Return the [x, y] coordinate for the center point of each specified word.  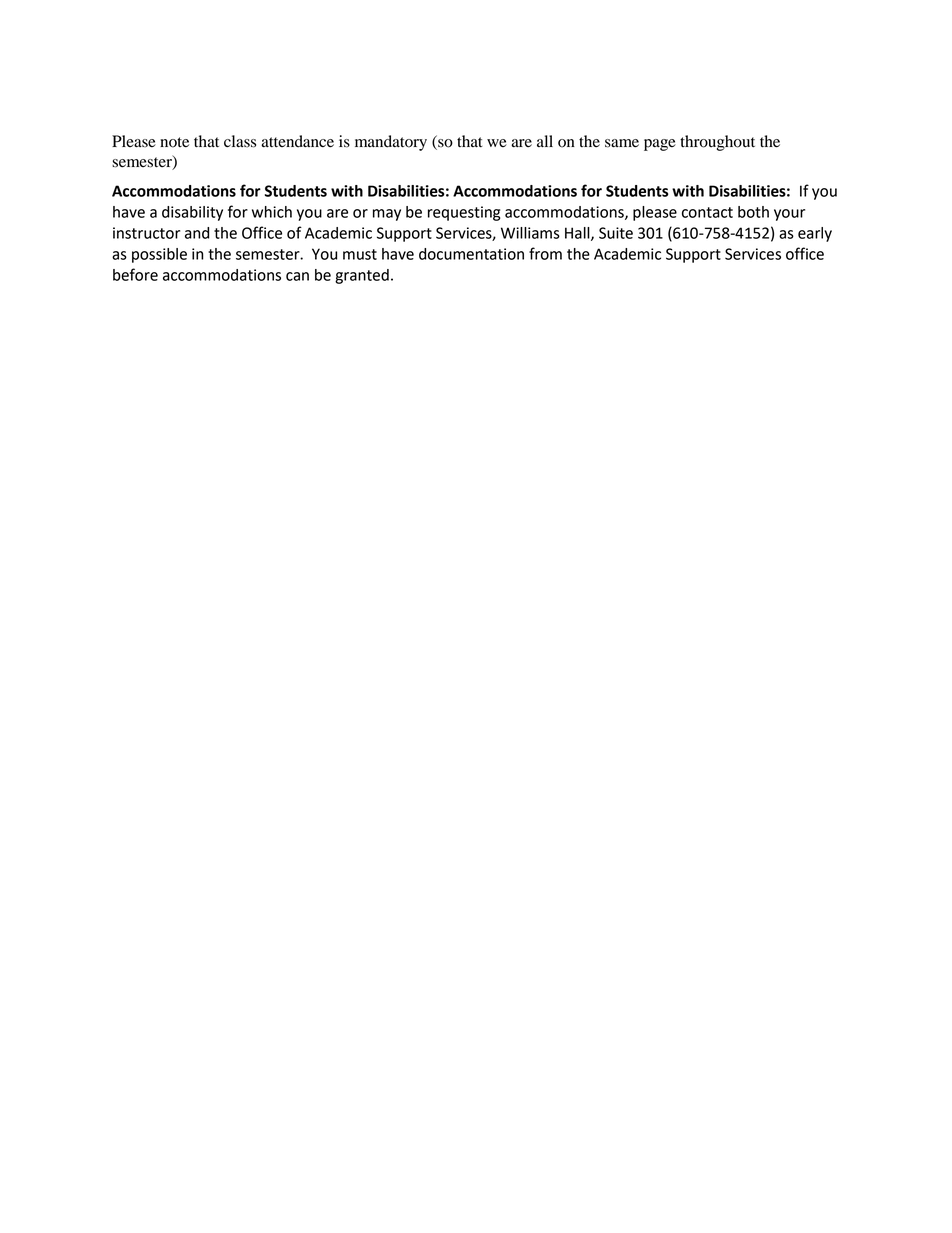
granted [362, 276]
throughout [717, 143]
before [135, 274]
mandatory [391, 143]
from [545, 253]
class [240, 141]
